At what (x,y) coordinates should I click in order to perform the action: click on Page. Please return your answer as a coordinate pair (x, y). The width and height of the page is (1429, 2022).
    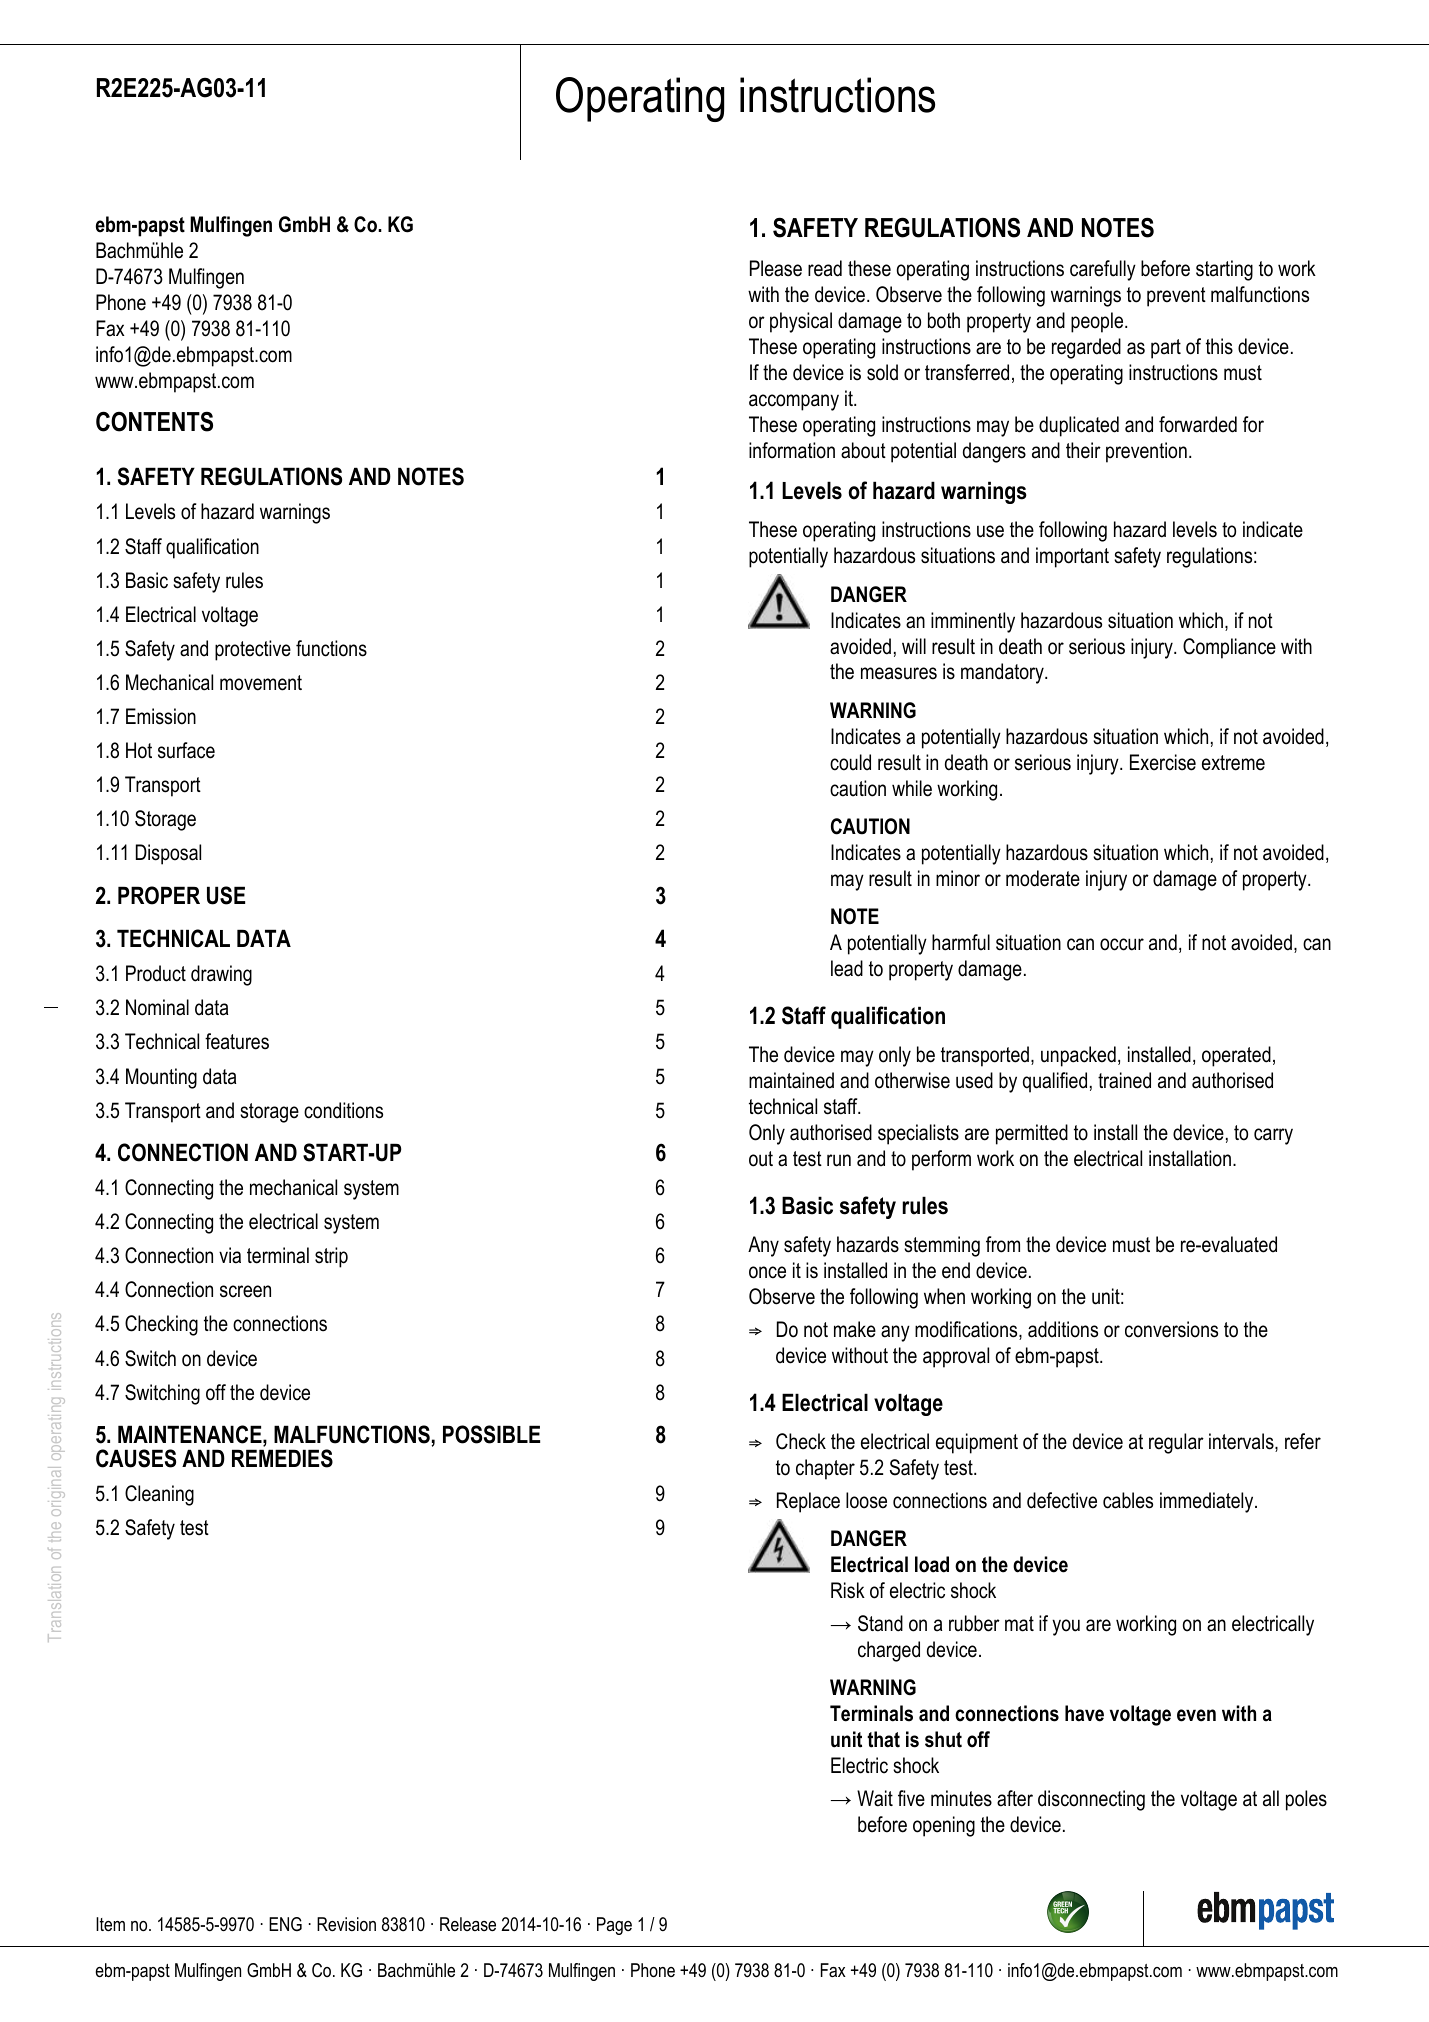
    Looking at the image, I should click on (614, 1926).
